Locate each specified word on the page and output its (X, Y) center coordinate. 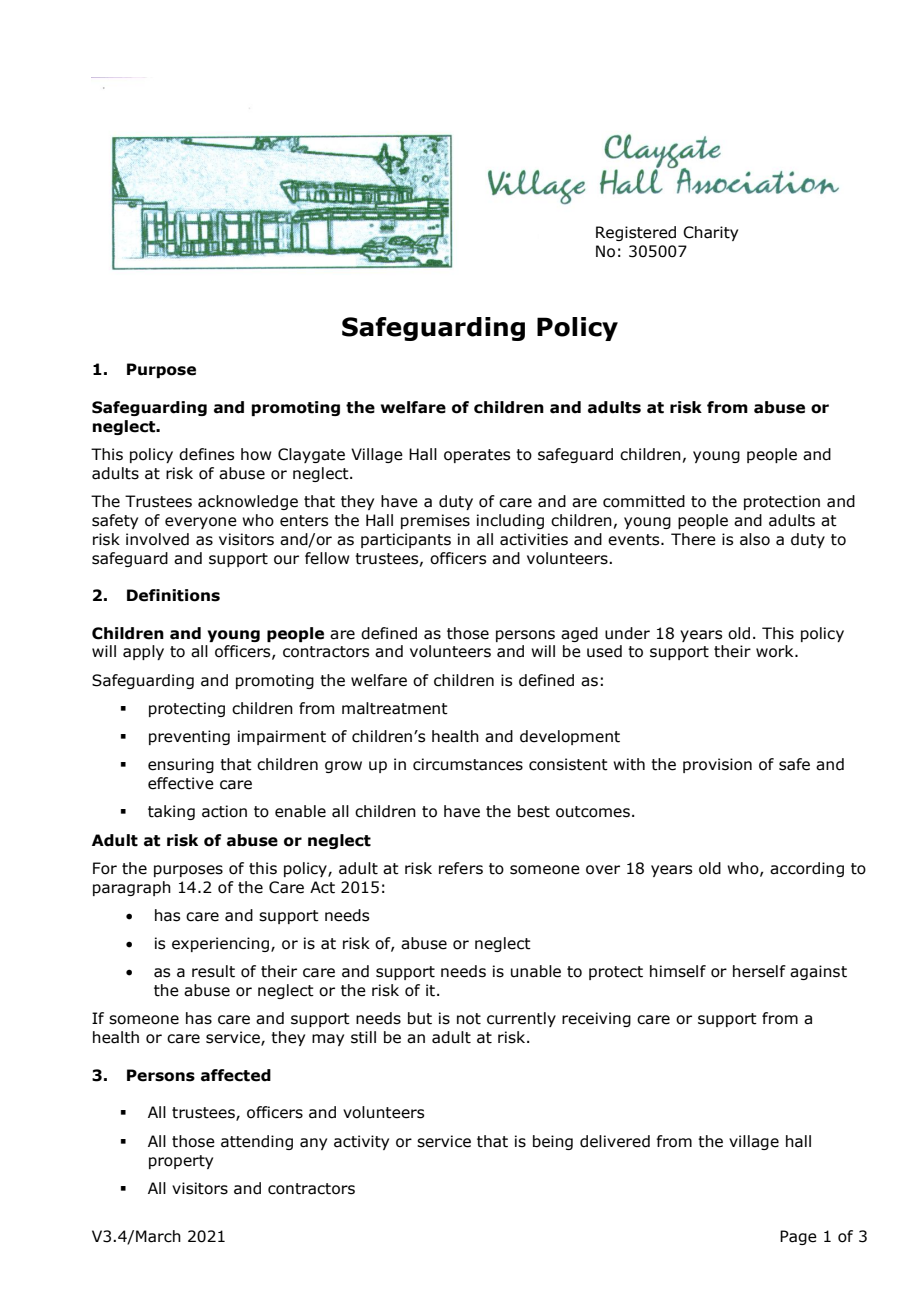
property (181, 1162)
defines (206, 454)
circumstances (468, 764)
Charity (710, 233)
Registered (636, 233)
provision (717, 765)
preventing (189, 737)
